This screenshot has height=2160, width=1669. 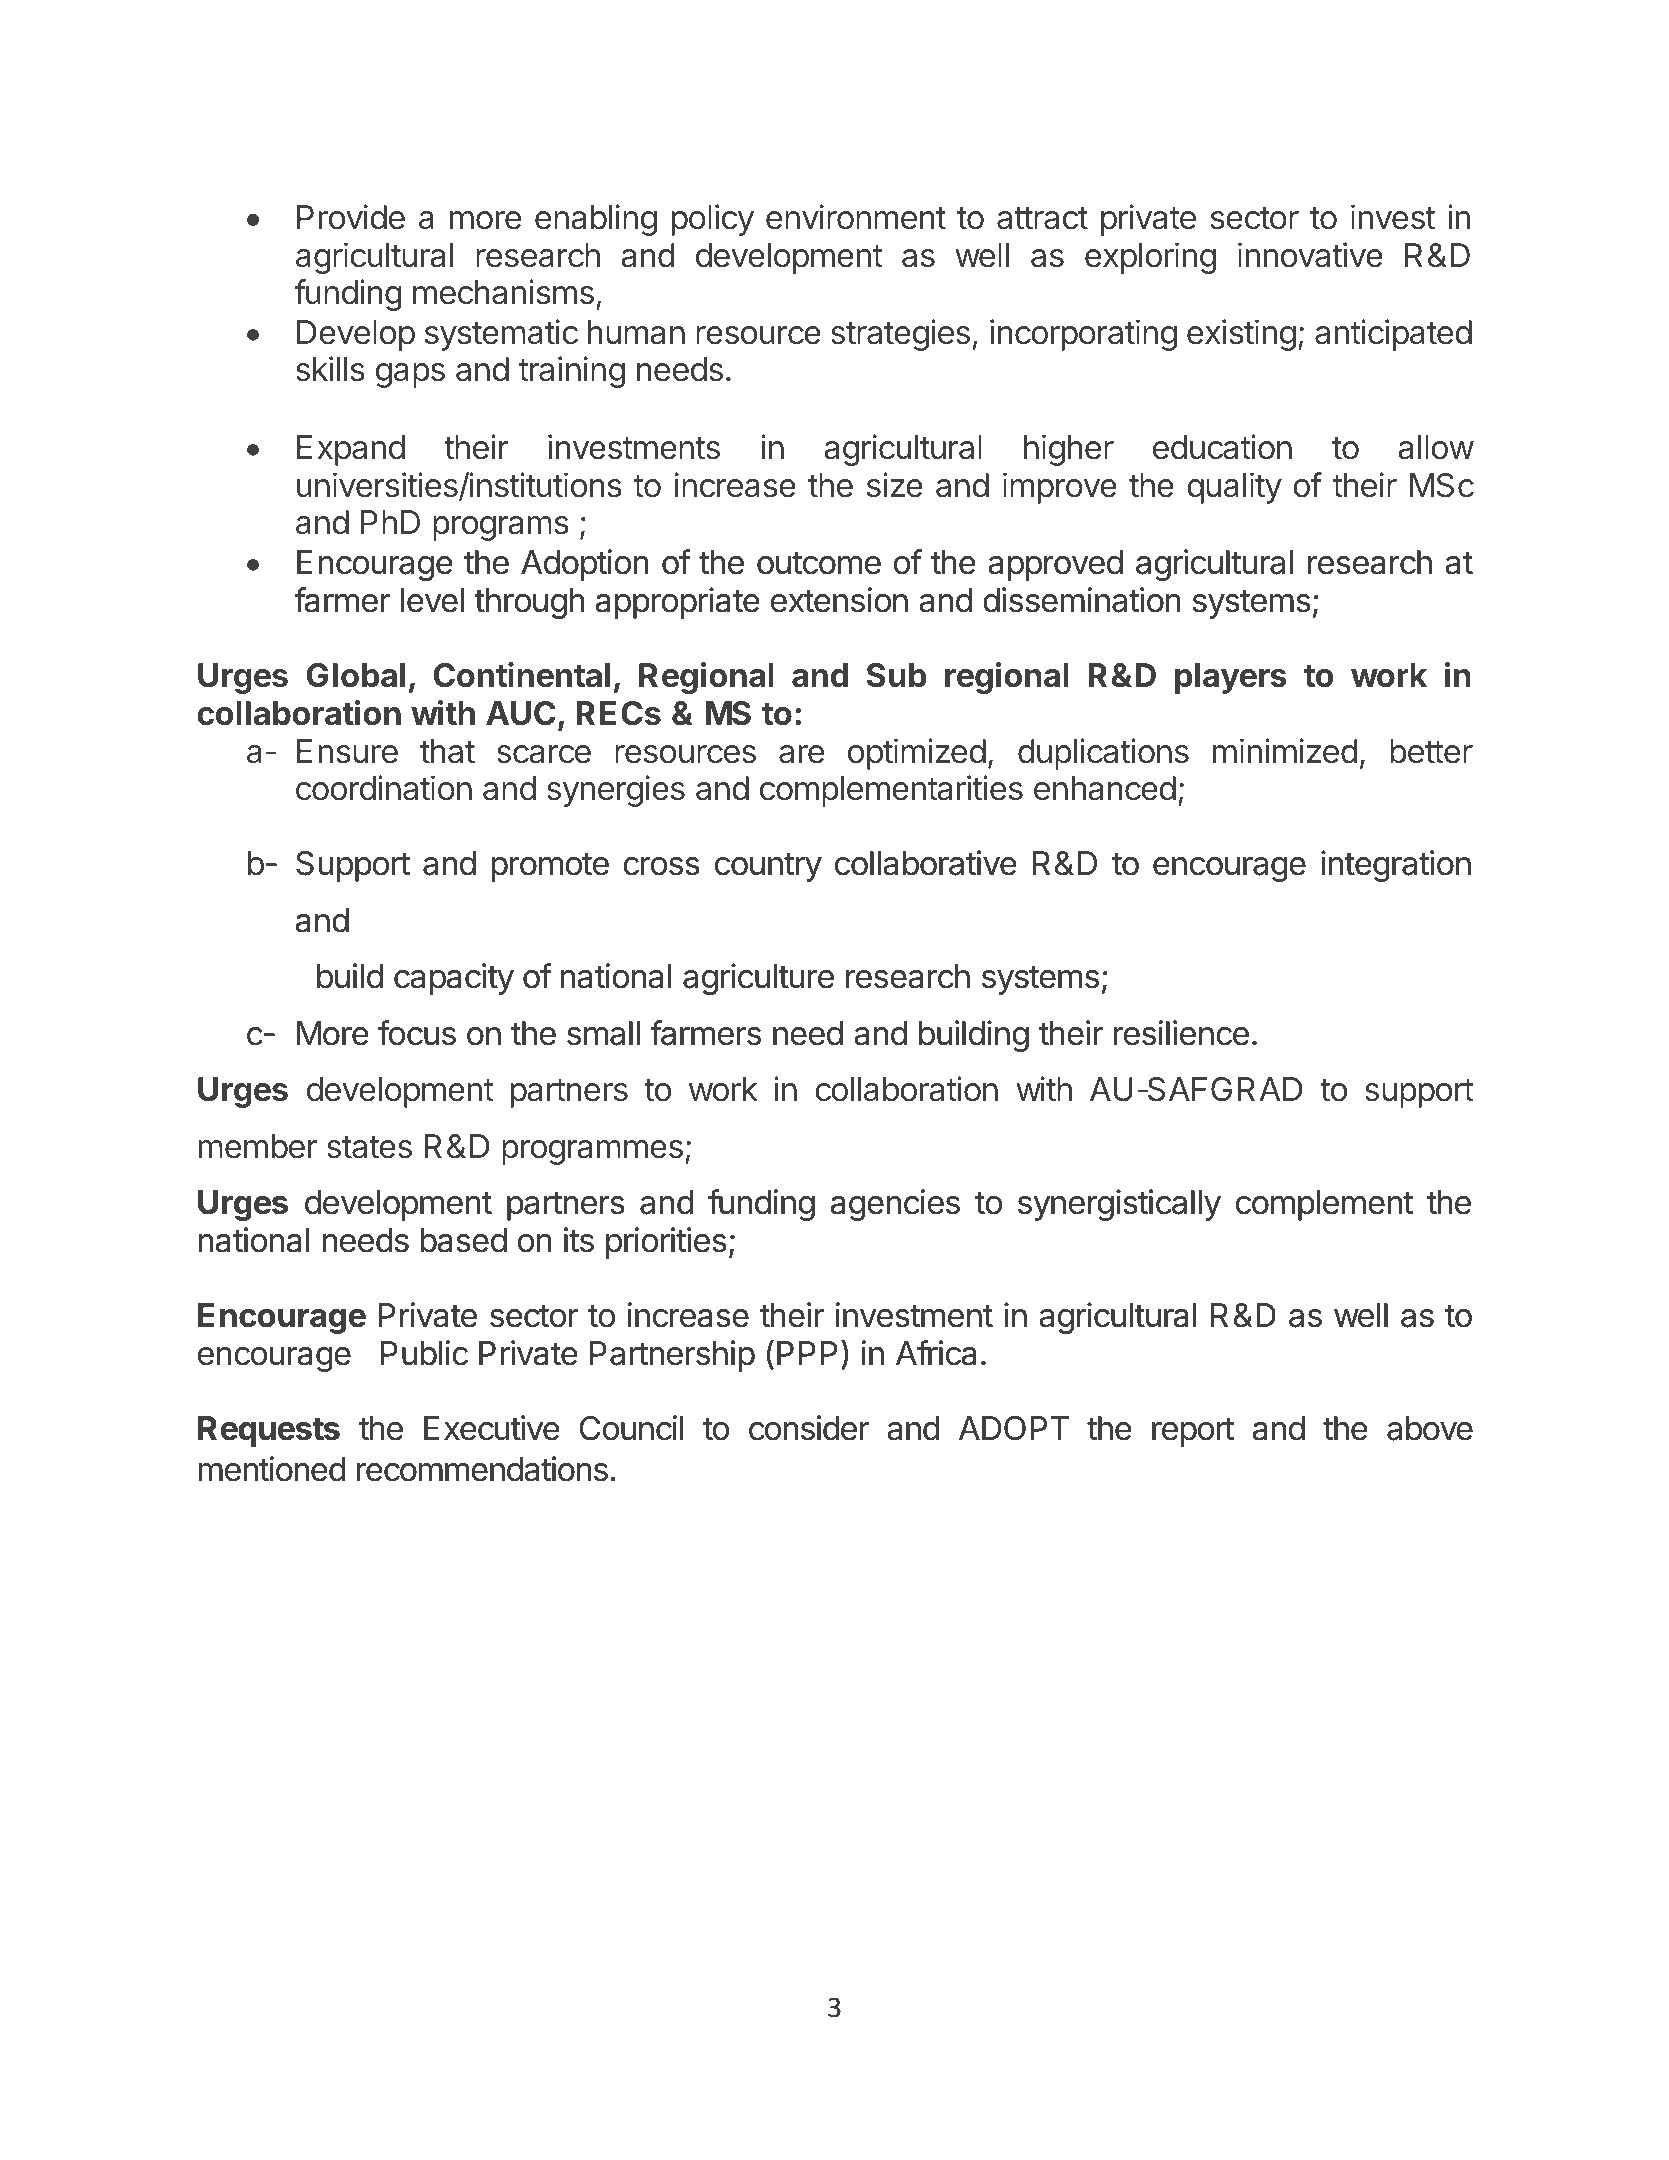 What do you see at coordinates (492, 1428) in the screenshot?
I see `Executive` at bounding box center [492, 1428].
